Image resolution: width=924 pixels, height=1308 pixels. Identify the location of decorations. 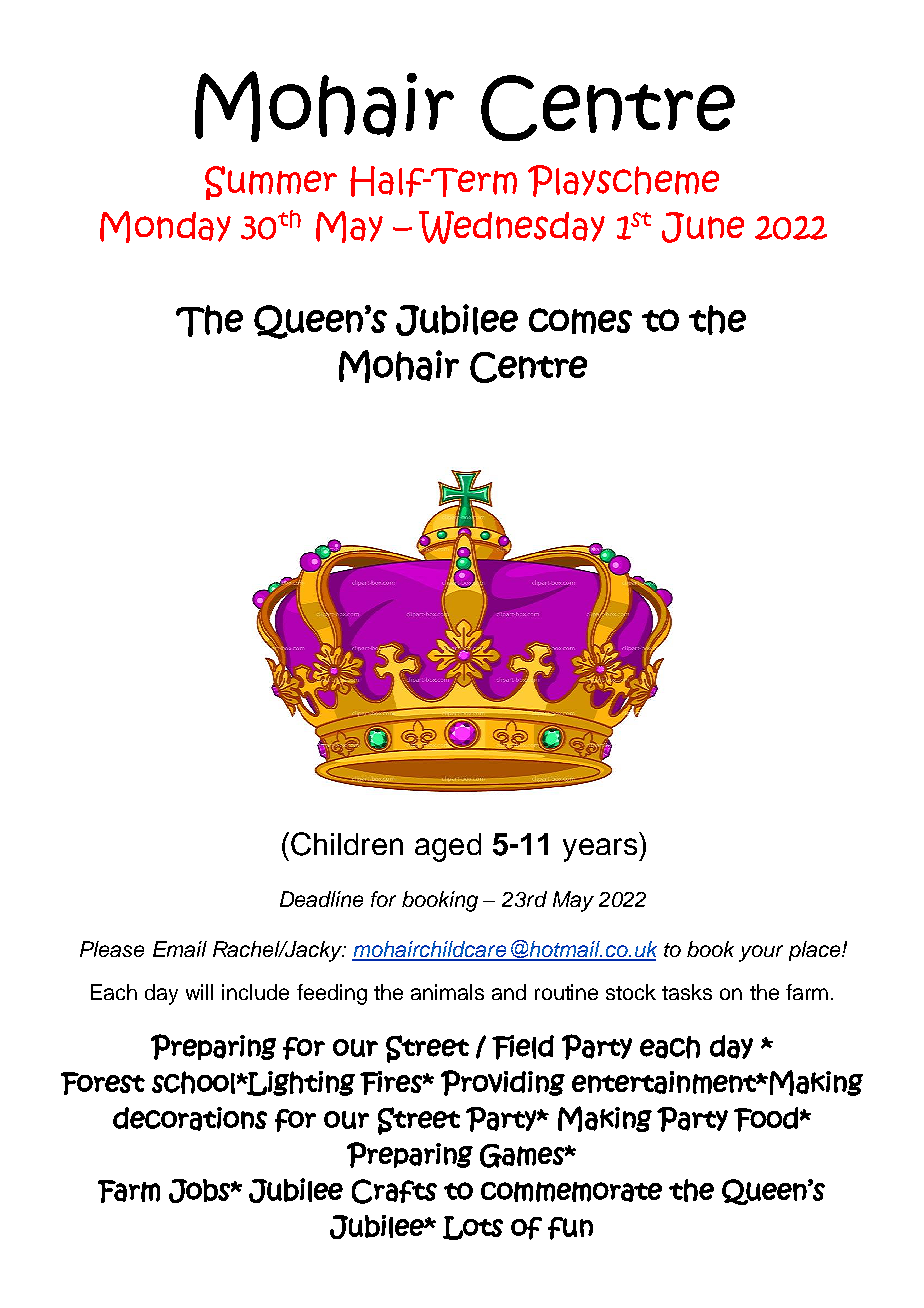
(190, 1119).
